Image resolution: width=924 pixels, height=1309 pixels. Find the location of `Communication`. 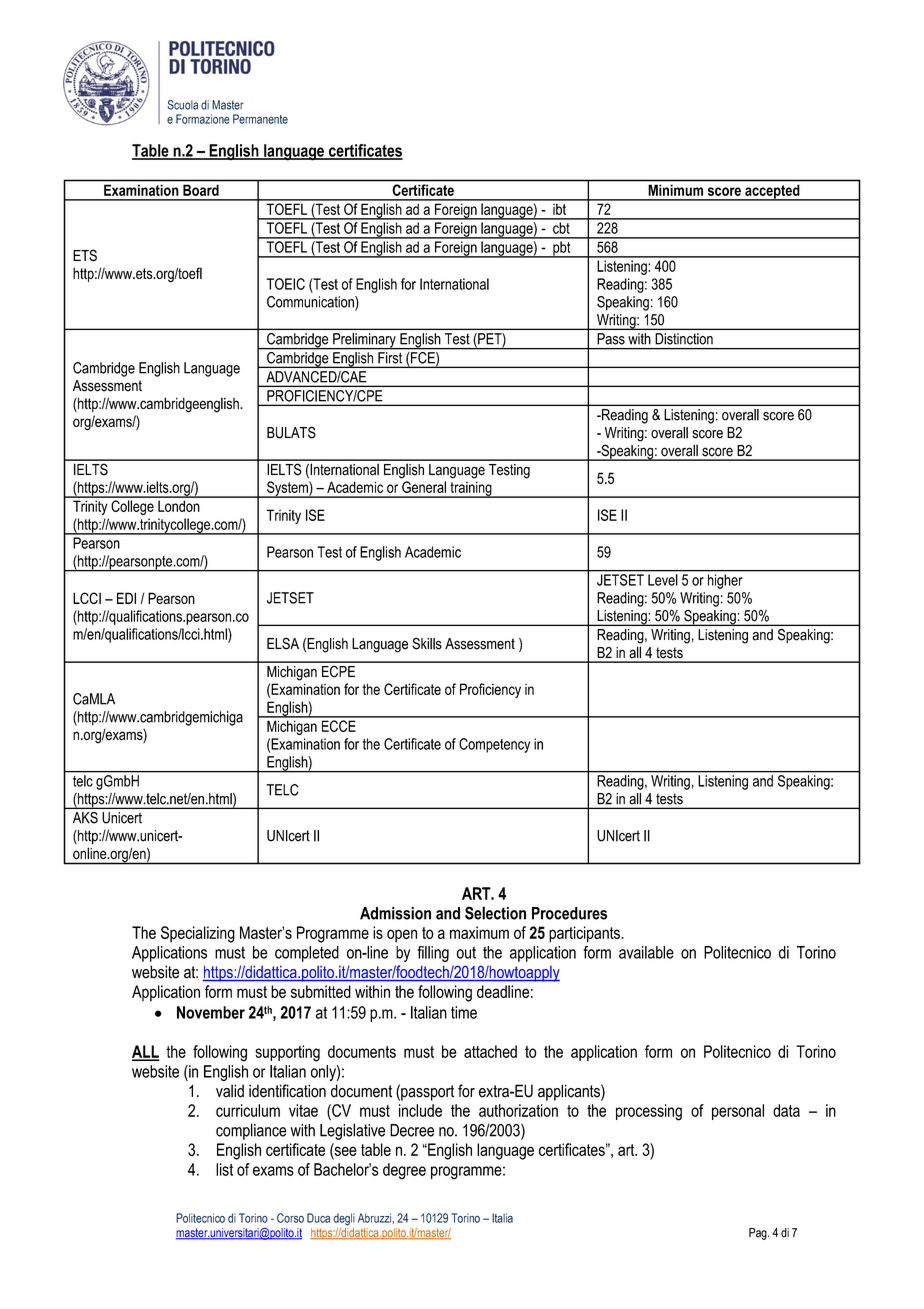

Communication is located at coordinates (311, 303).
